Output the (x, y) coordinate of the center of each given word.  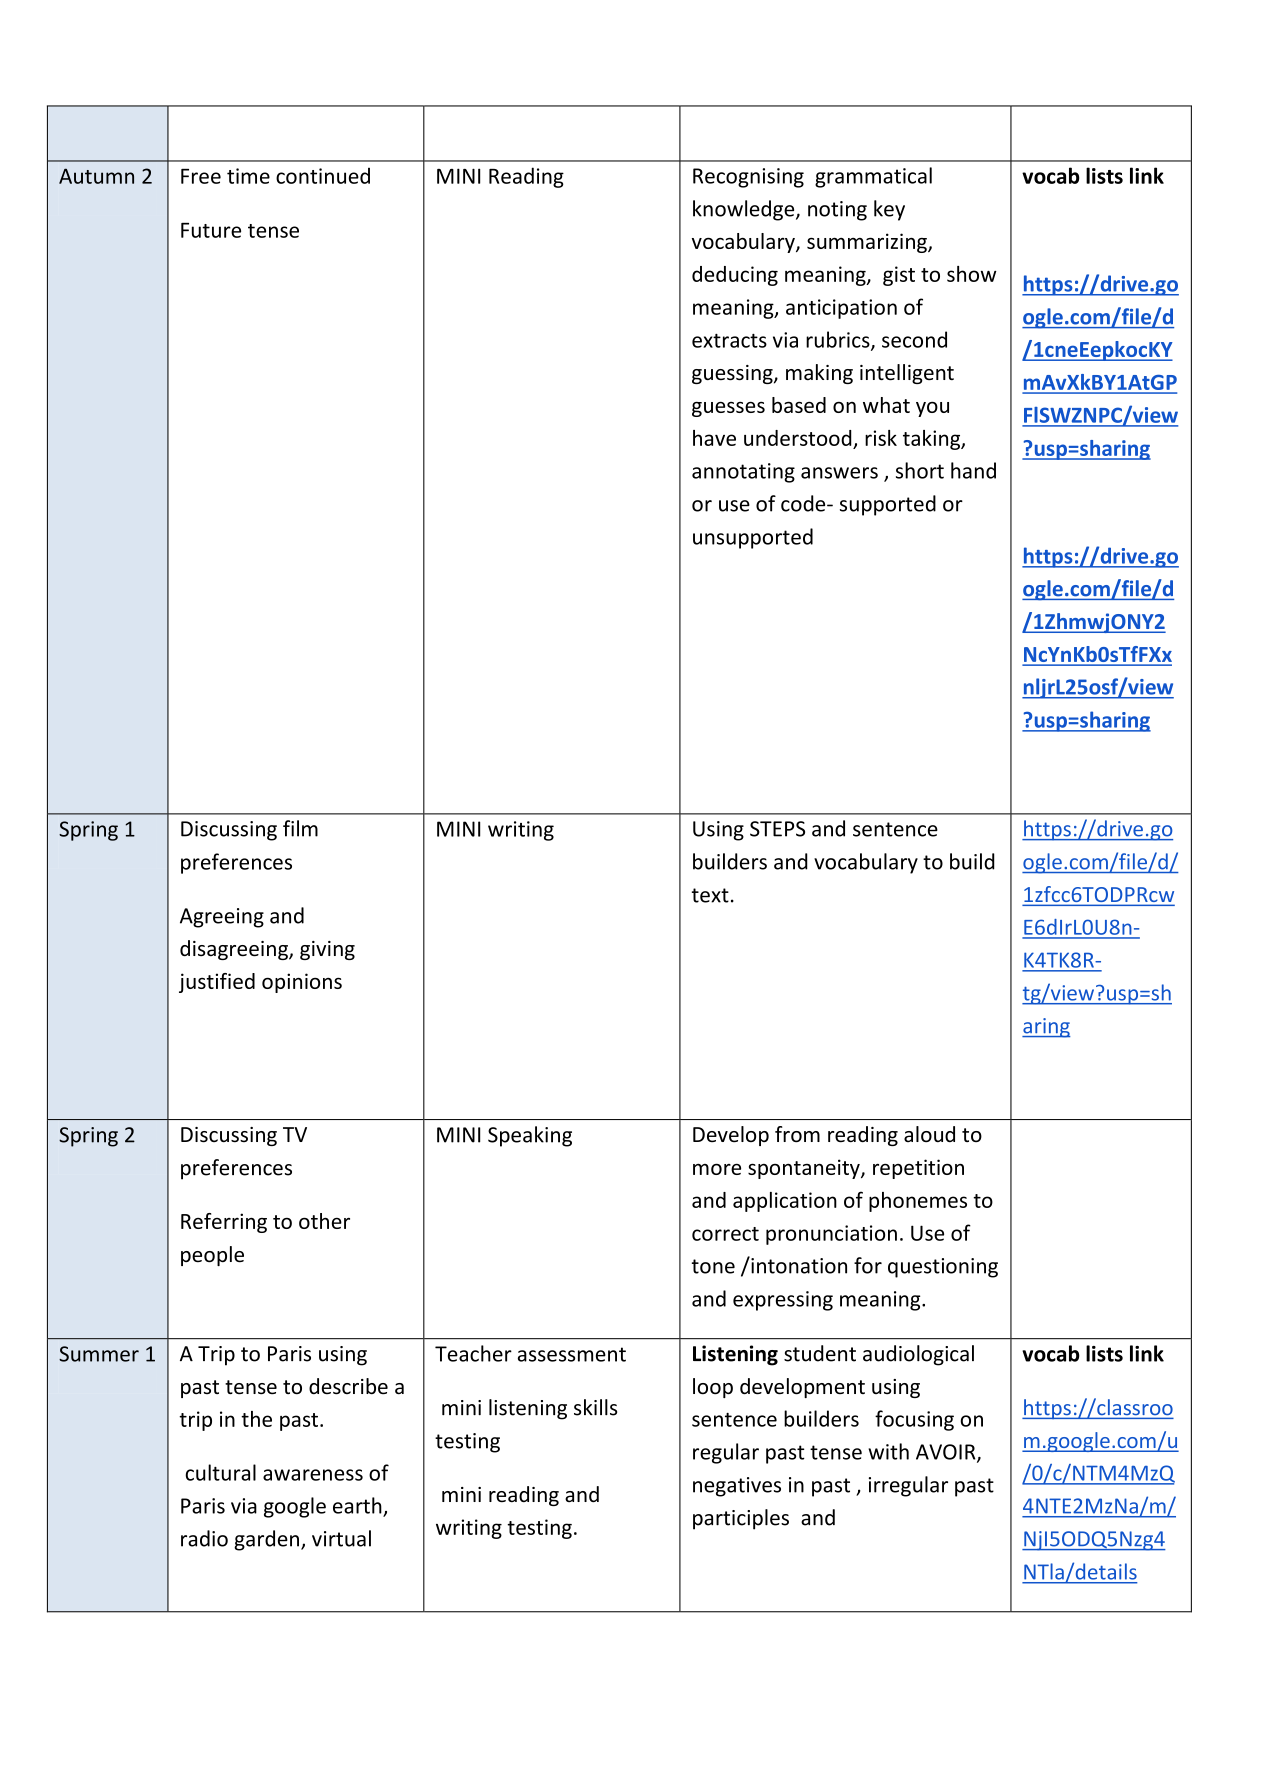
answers (839, 473)
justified (217, 983)
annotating (743, 473)
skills (595, 1407)
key (889, 210)
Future (211, 230)
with (888, 1451)
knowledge (745, 210)
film (300, 828)
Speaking (530, 1136)
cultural (220, 1472)
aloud (929, 1134)
